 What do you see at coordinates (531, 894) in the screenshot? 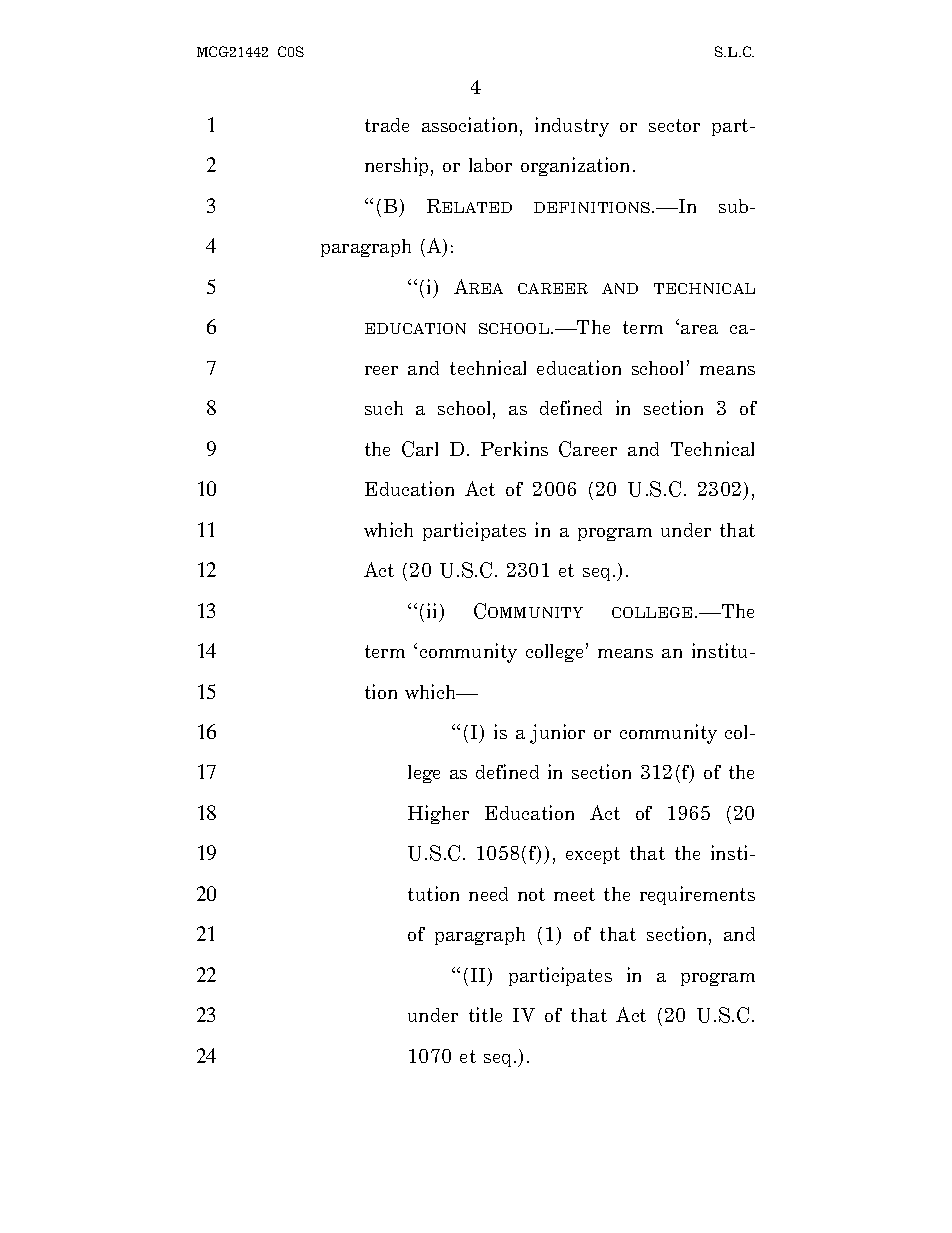
I see `not` at bounding box center [531, 894].
